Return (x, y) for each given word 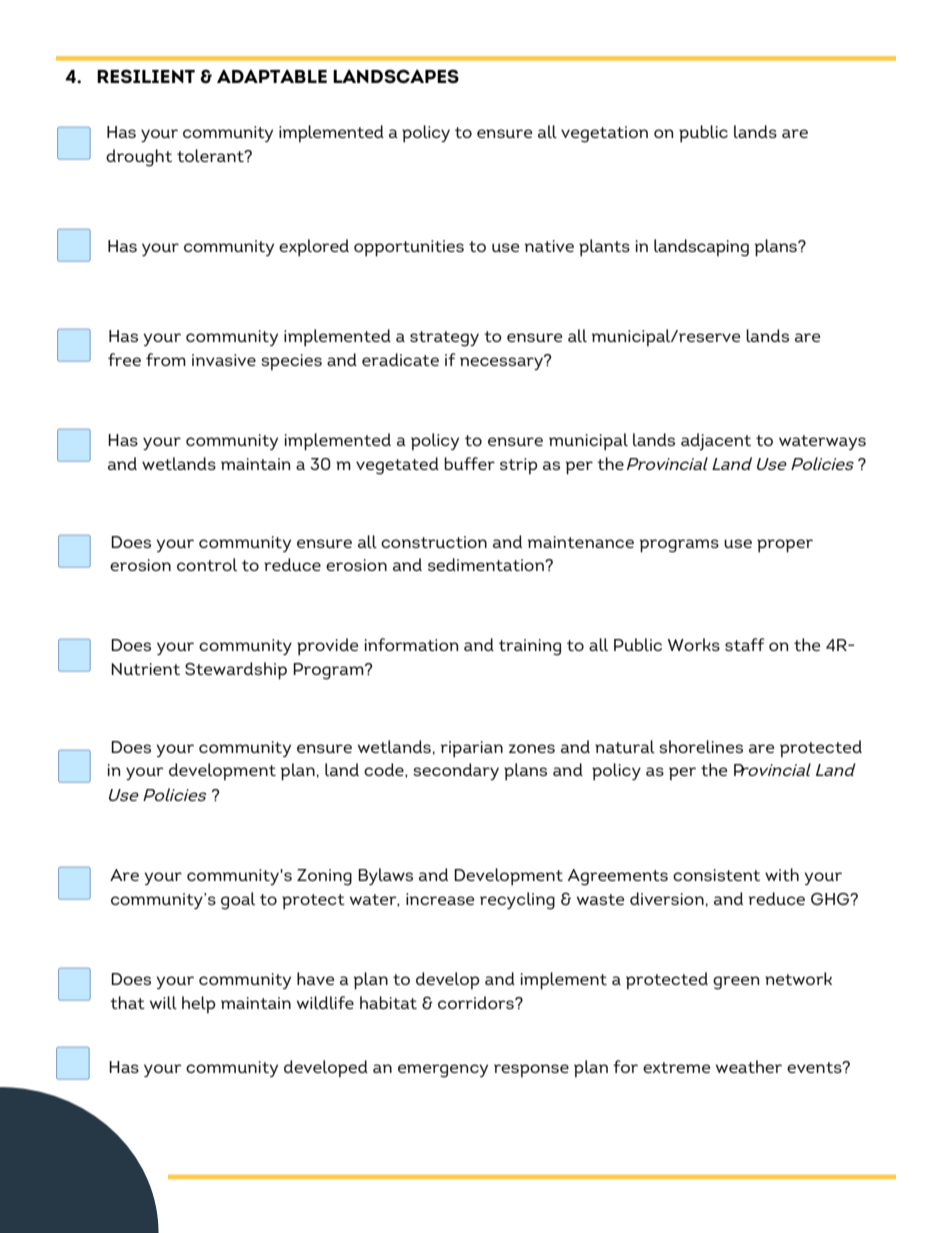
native (549, 246)
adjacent (716, 442)
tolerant (211, 155)
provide (327, 647)
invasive (224, 360)
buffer (469, 463)
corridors (477, 1002)
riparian (472, 749)
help (198, 1005)
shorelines (701, 746)
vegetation (604, 134)
